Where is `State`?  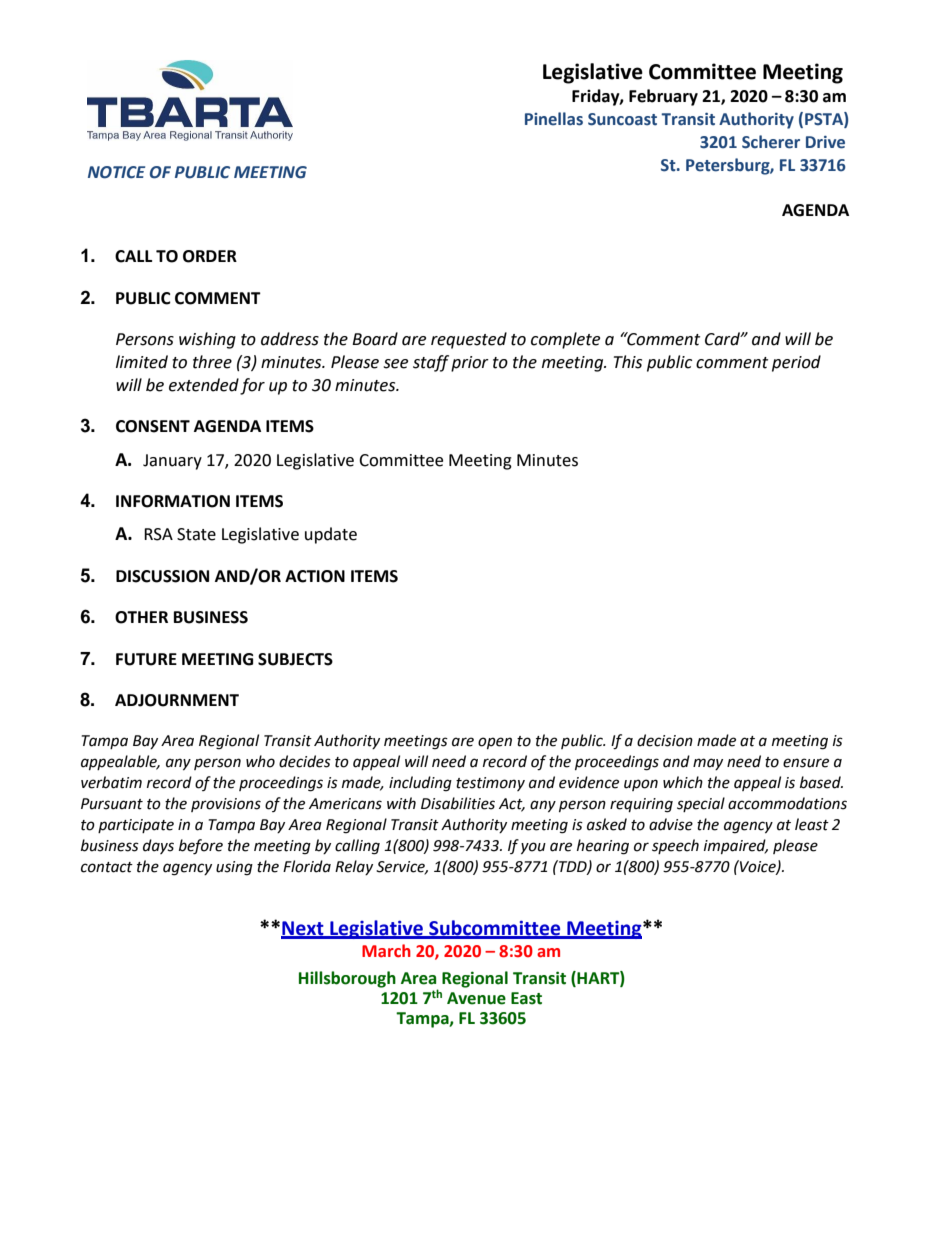
State is located at coordinates (196, 534).
